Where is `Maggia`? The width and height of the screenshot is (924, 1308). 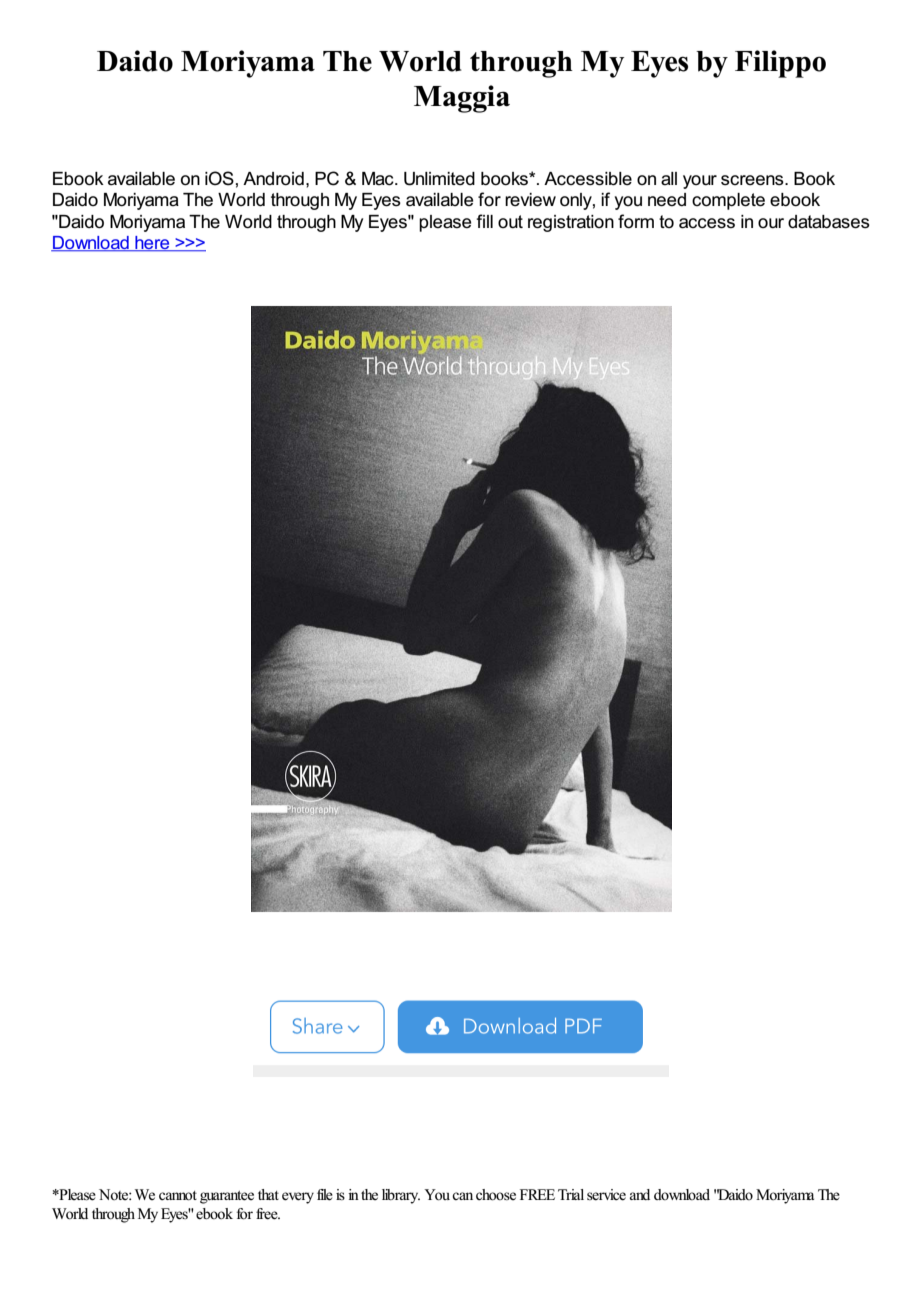 Maggia is located at coordinates (462, 99).
